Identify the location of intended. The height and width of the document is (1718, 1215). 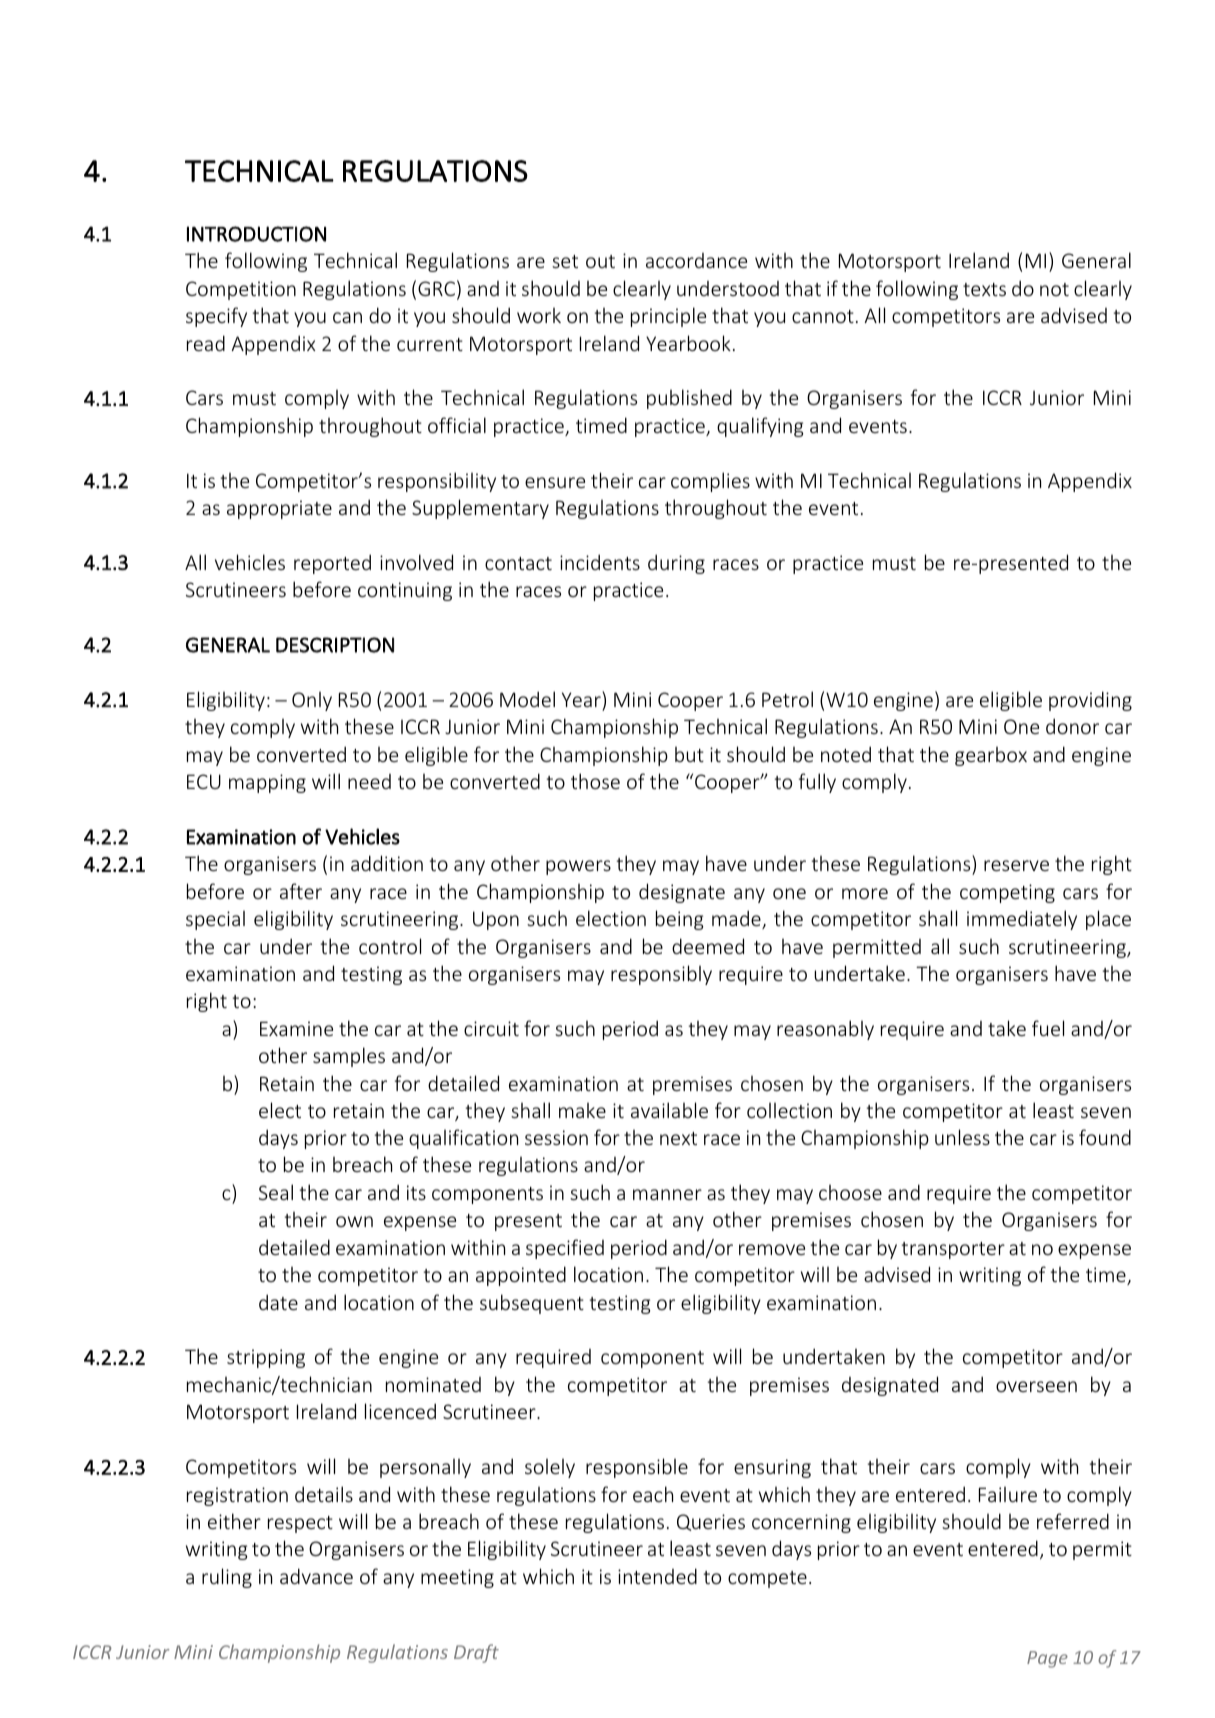
(657, 1576).
